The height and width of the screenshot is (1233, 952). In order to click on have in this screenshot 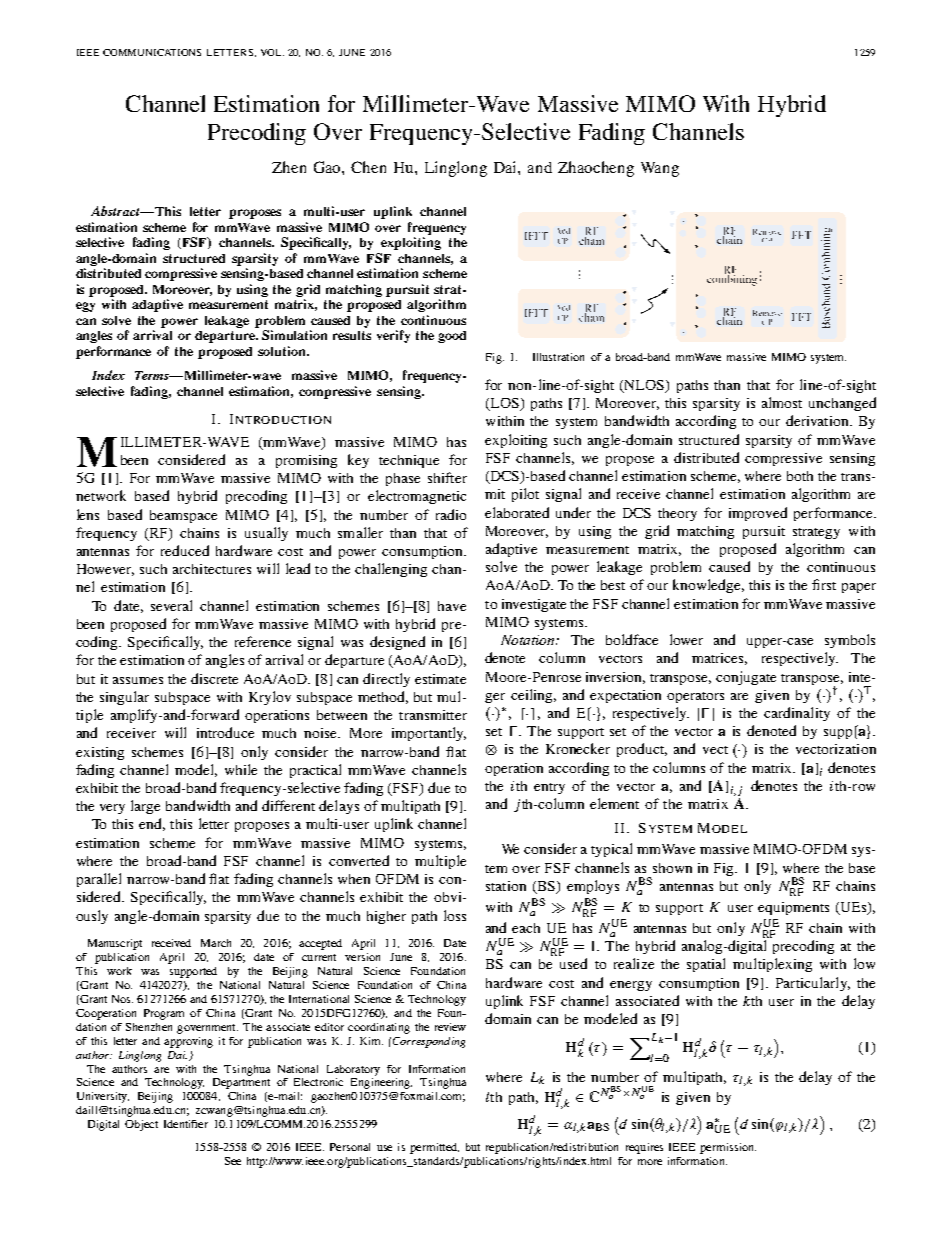, I will do `click(452, 606)`.
